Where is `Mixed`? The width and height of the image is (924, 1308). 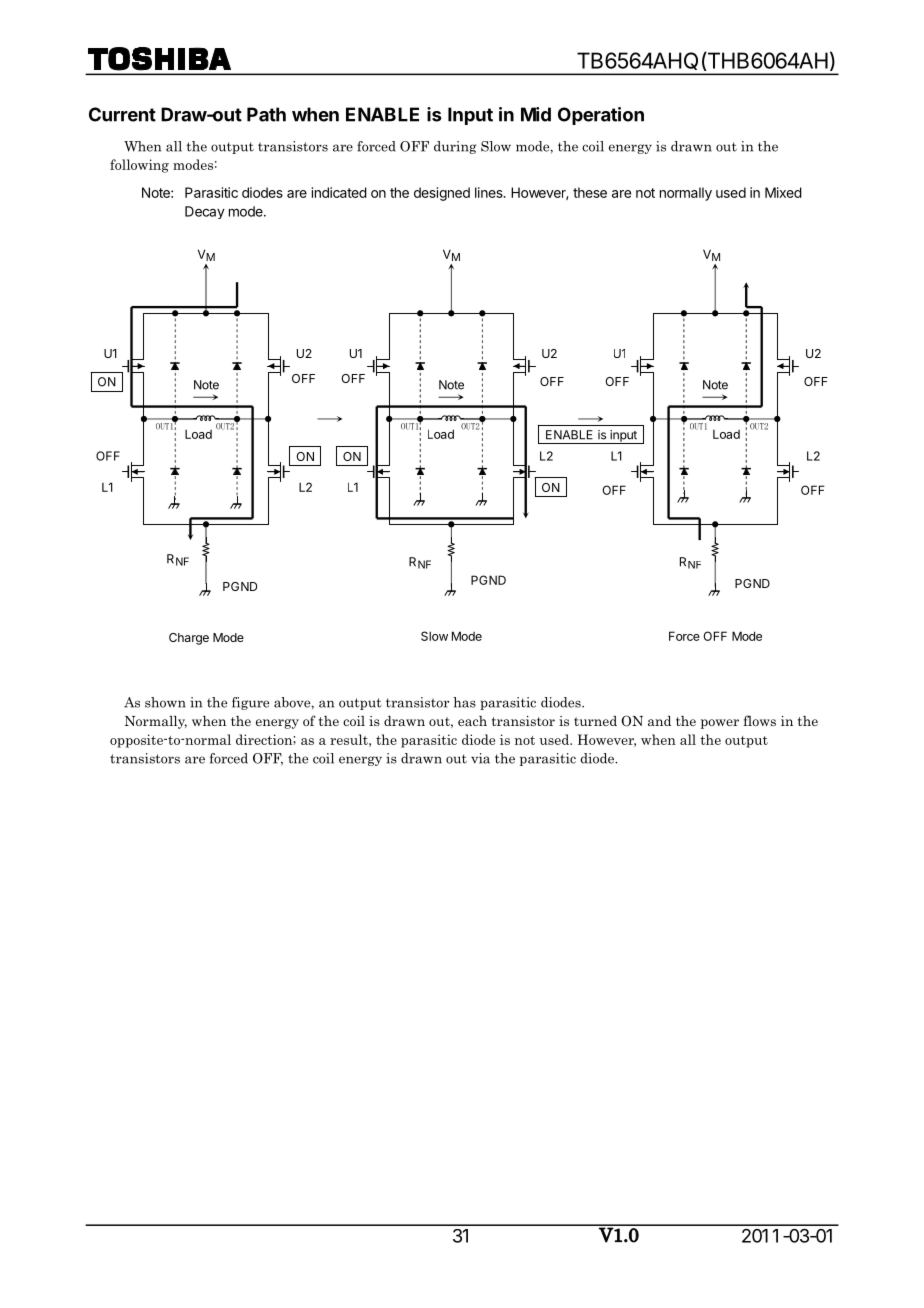
Mixed is located at coordinates (783, 192).
